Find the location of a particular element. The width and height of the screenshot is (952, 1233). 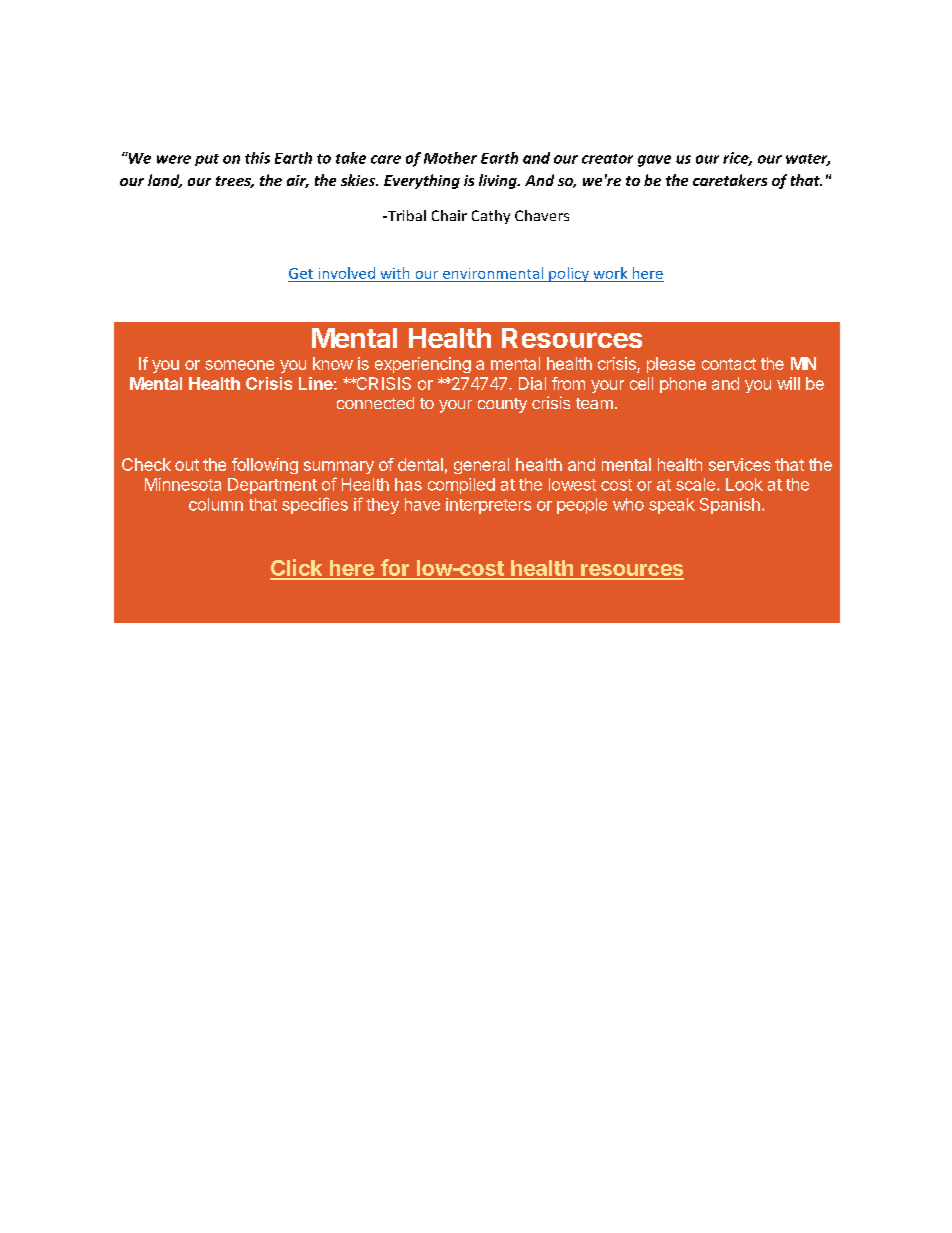

gave is located at coordinates (654, 161).
